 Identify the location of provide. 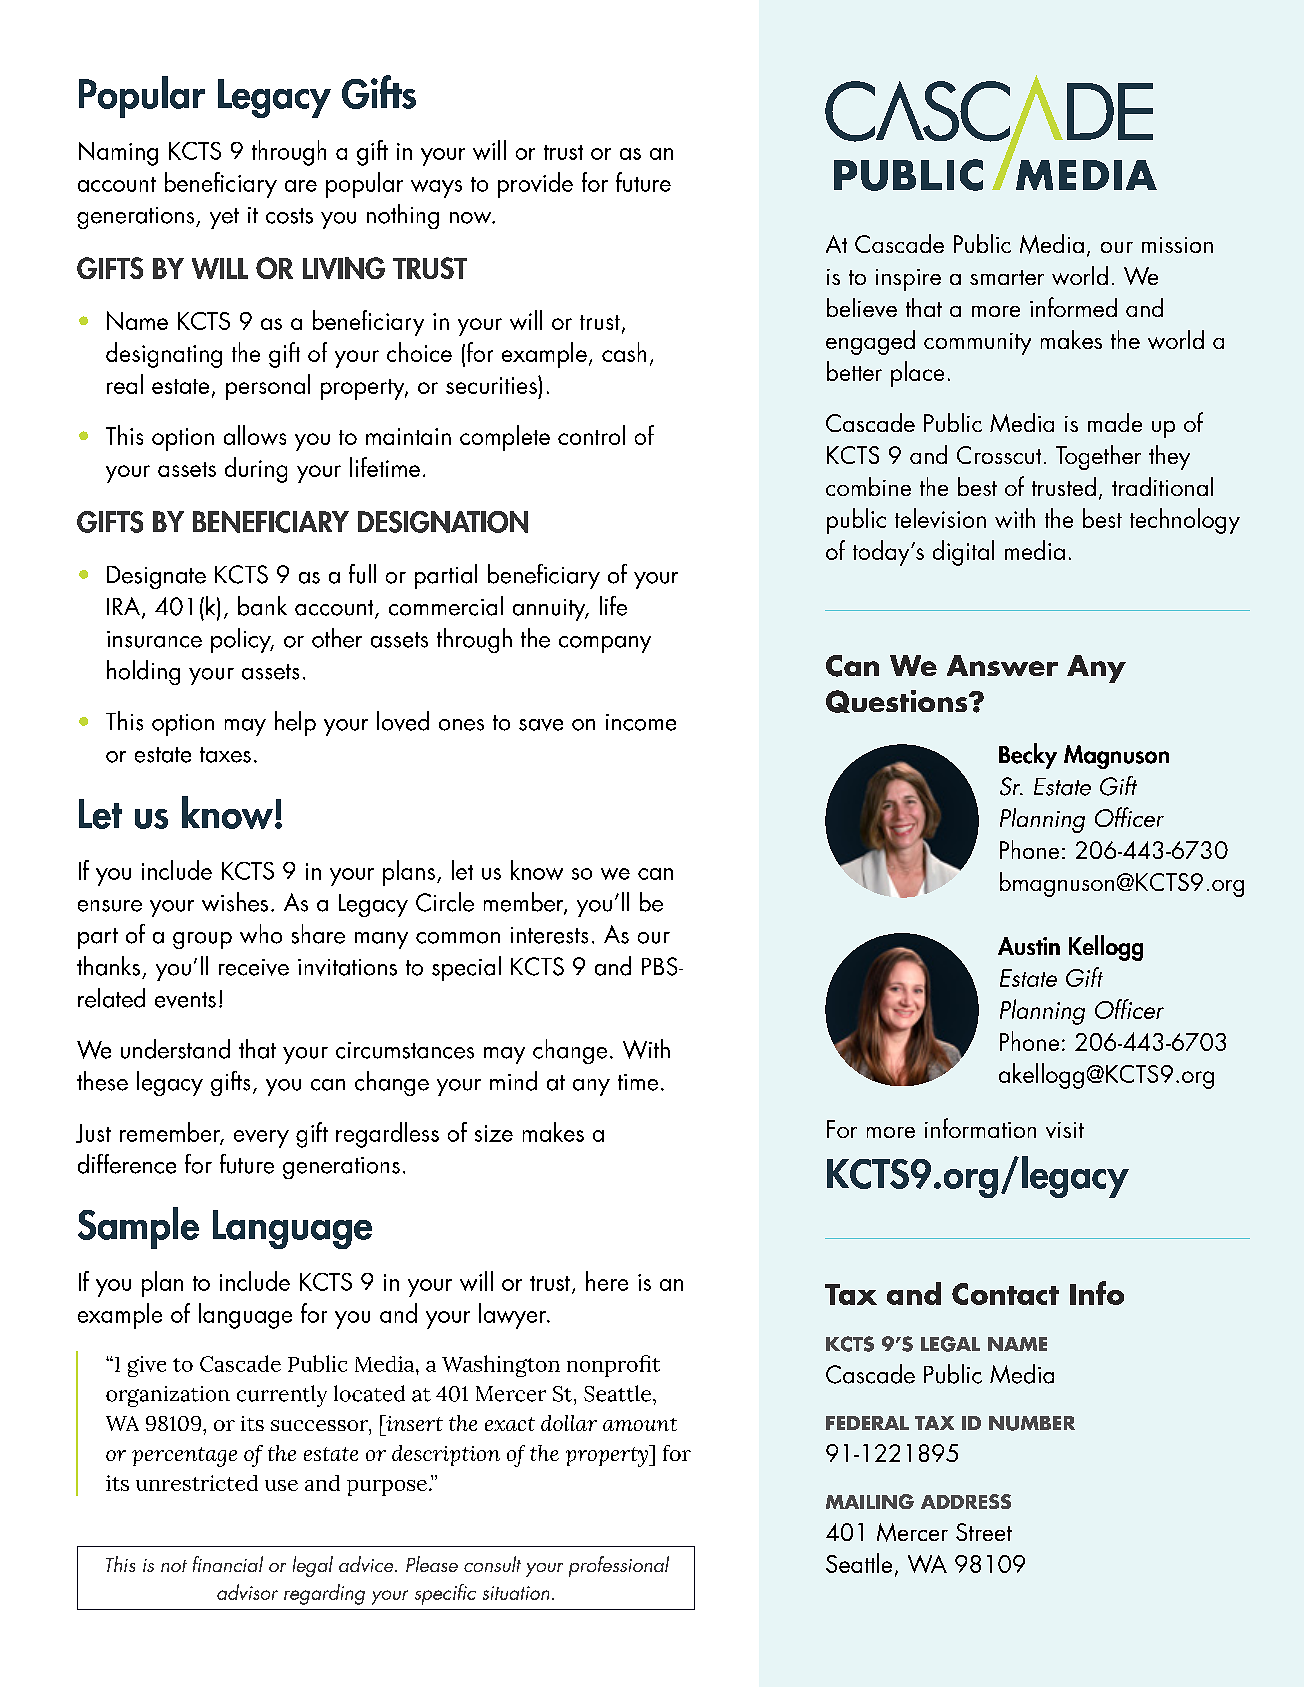
(535, 185).
